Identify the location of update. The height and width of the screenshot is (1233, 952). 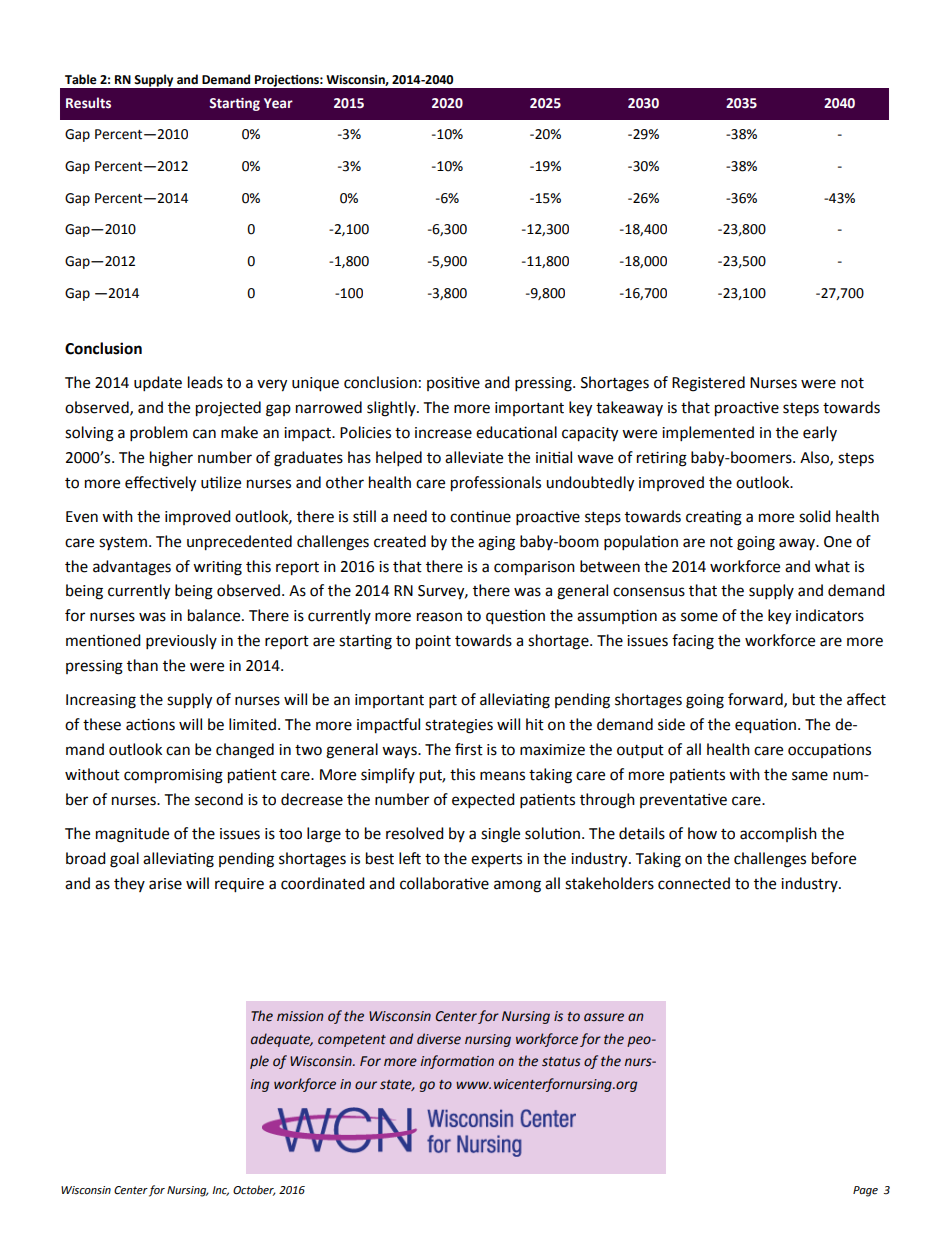
(158, 384).
